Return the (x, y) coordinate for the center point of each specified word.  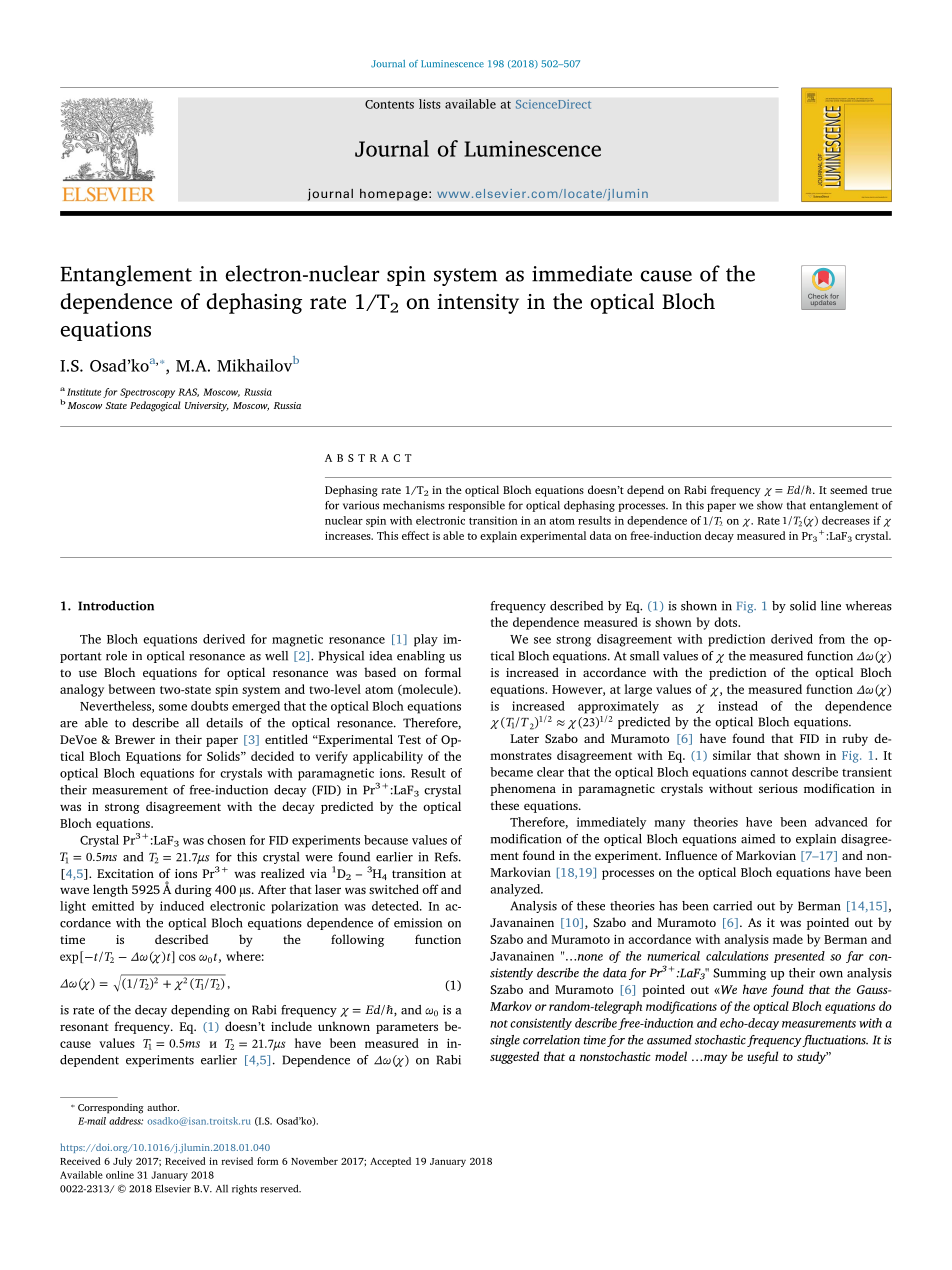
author (163, 1107)
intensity (478, 304)
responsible (476, 506)
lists (430, 104)
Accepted (390, 1162)
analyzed (516, 890)
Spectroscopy (147, 393)
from (832, 639)
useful (763, 1057)
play (426, 640)
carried (732, 906)
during (193, 890)
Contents (389, 104)
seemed (849, 489)
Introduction (116, 606)
